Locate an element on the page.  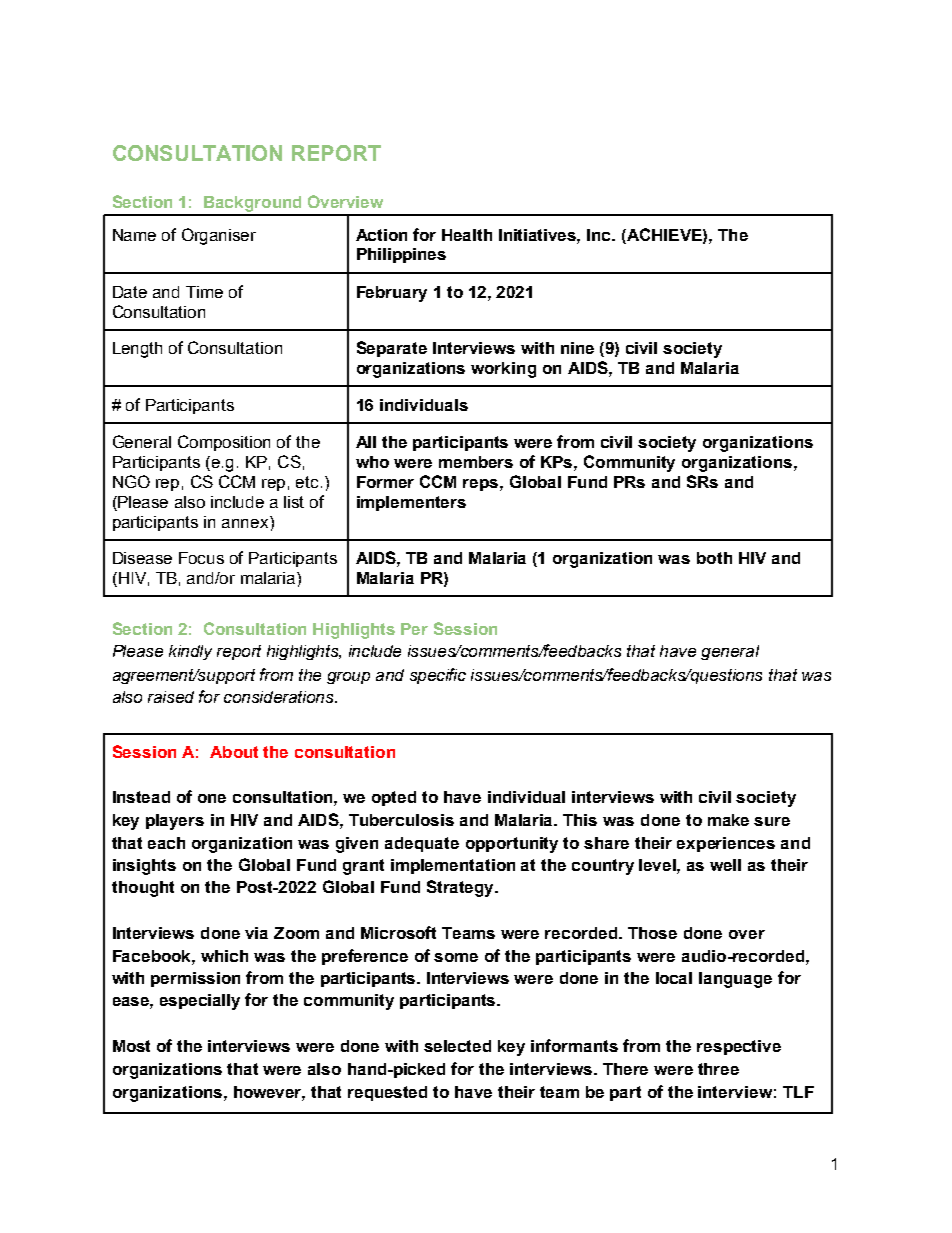
Former is located at coordinates (385, 482).
